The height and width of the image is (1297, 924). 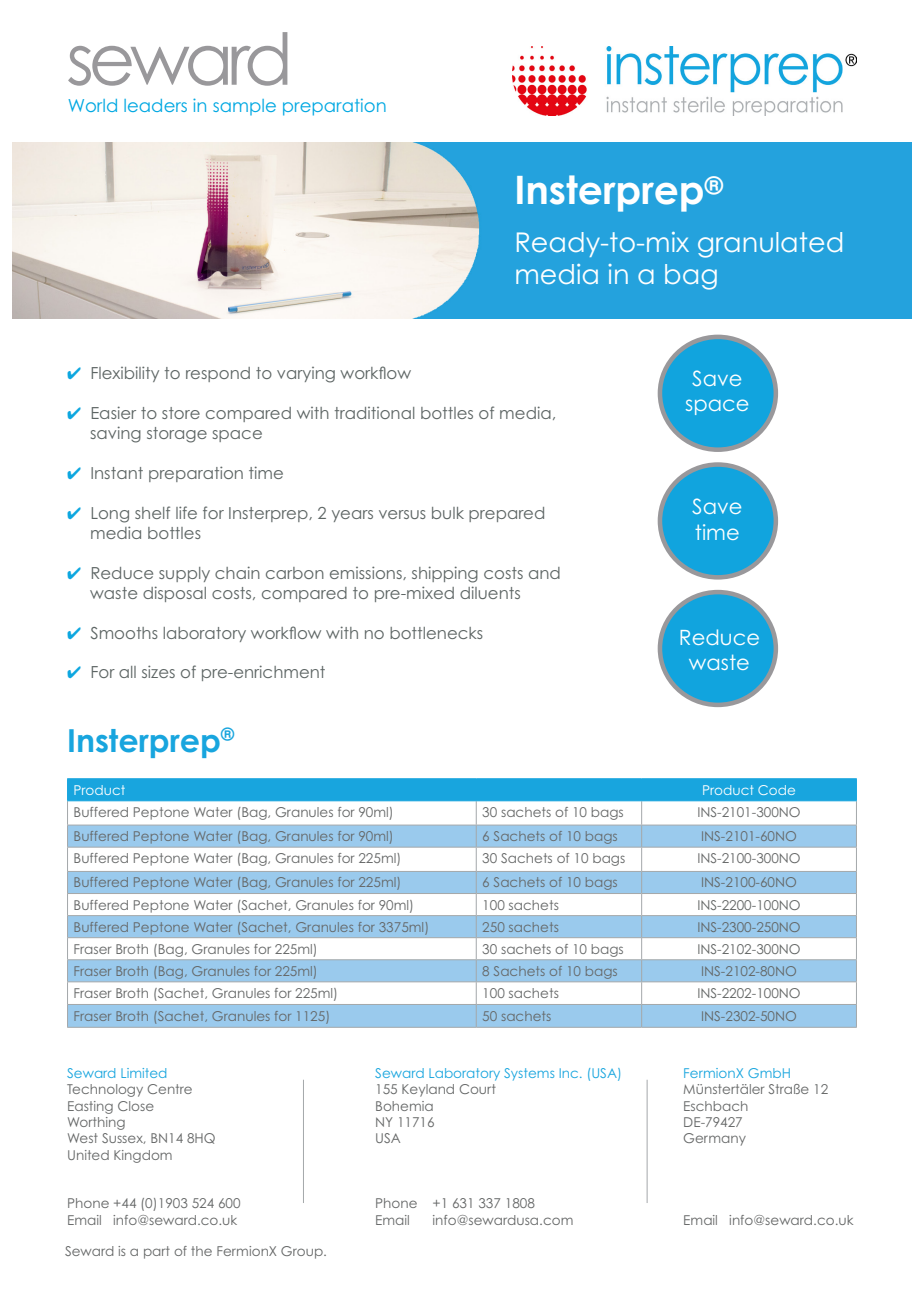 What do you see at coordinates (155, 105) in the image?
I see `leaders` at bounding box center [155, 105].
